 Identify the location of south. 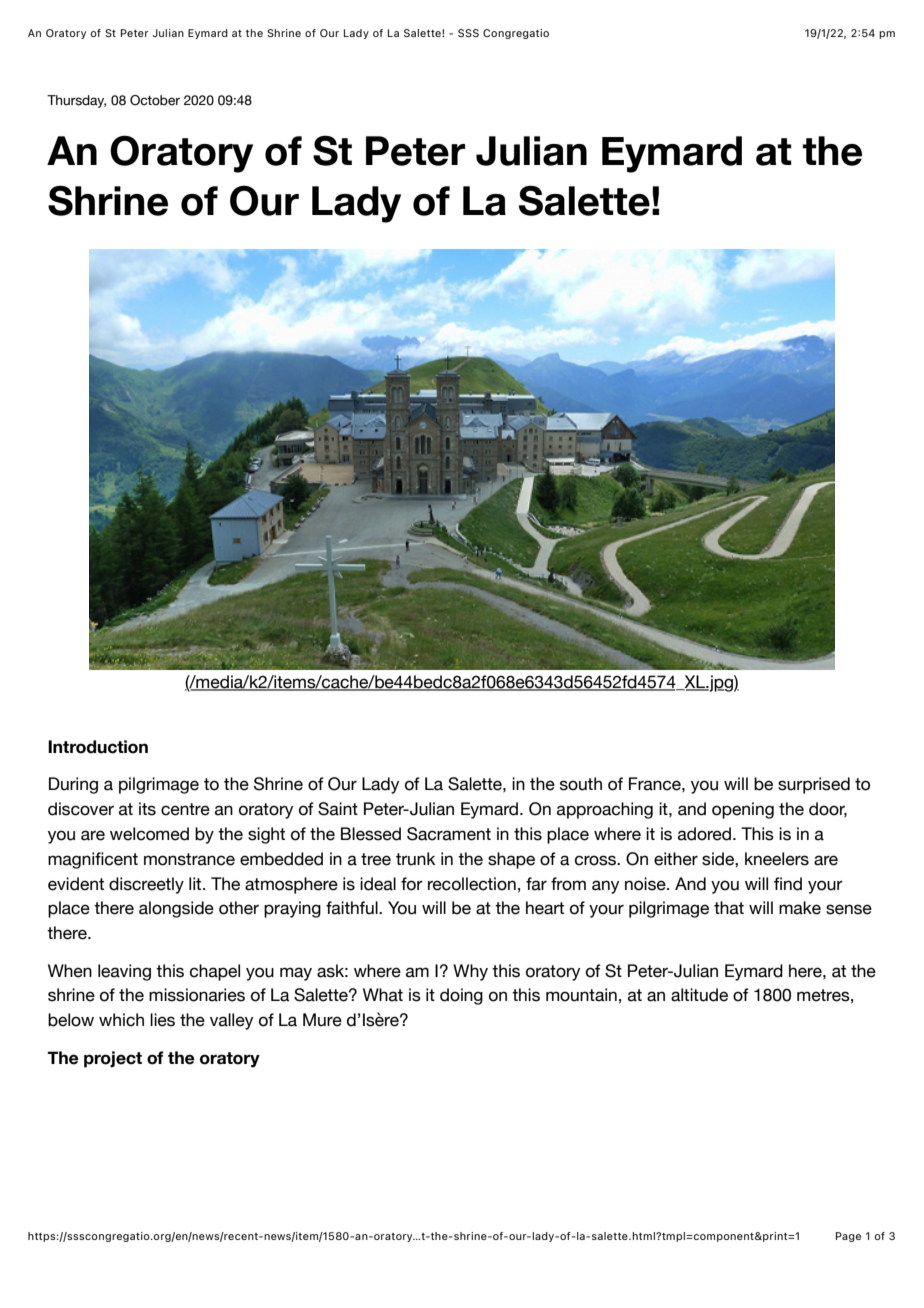
(581, 784).
